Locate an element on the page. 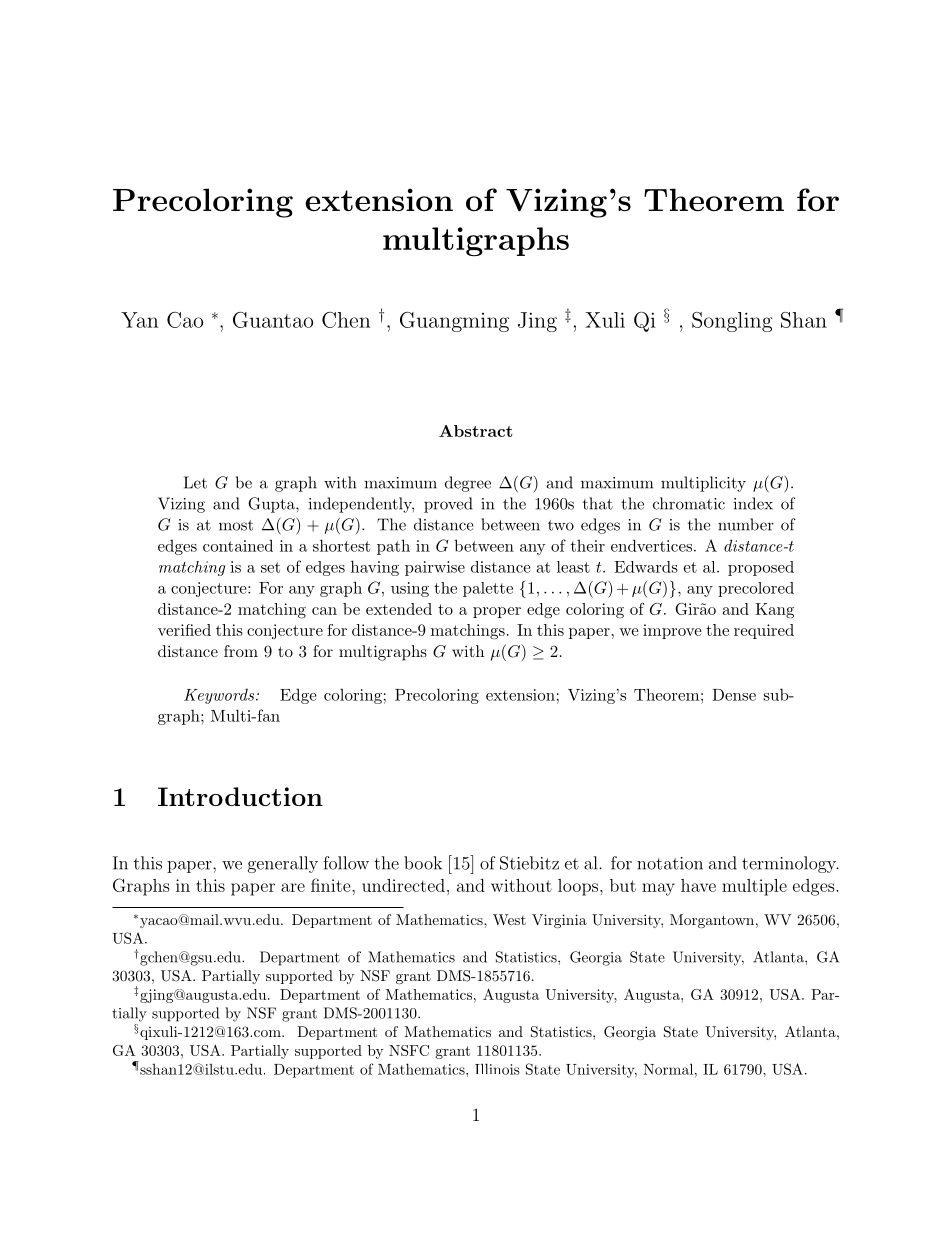  Illinois is located at coordinates (497, 1069).
